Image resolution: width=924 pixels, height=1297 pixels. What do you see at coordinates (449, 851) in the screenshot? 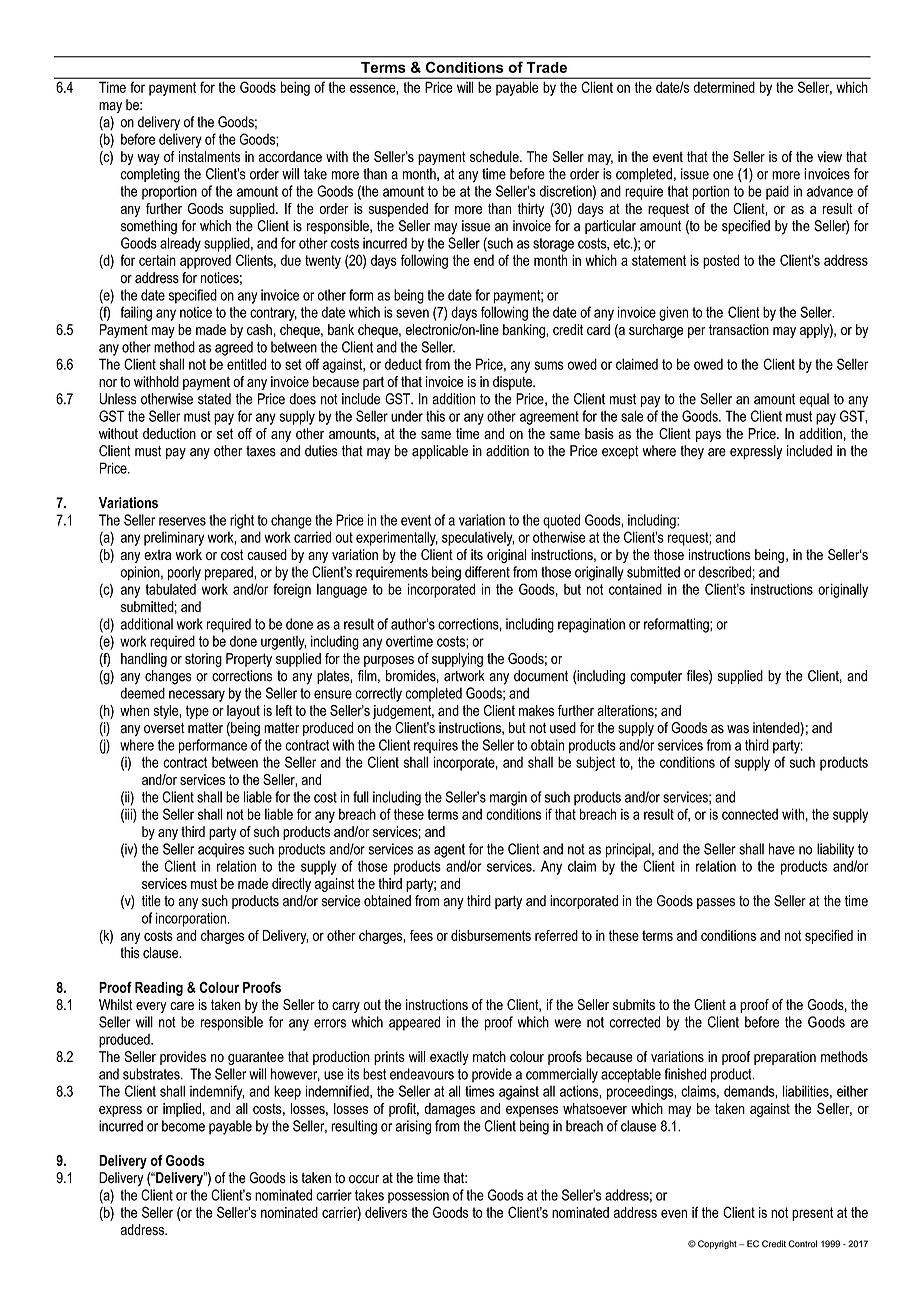
I see `agent` at bounding box center [449, 851].
